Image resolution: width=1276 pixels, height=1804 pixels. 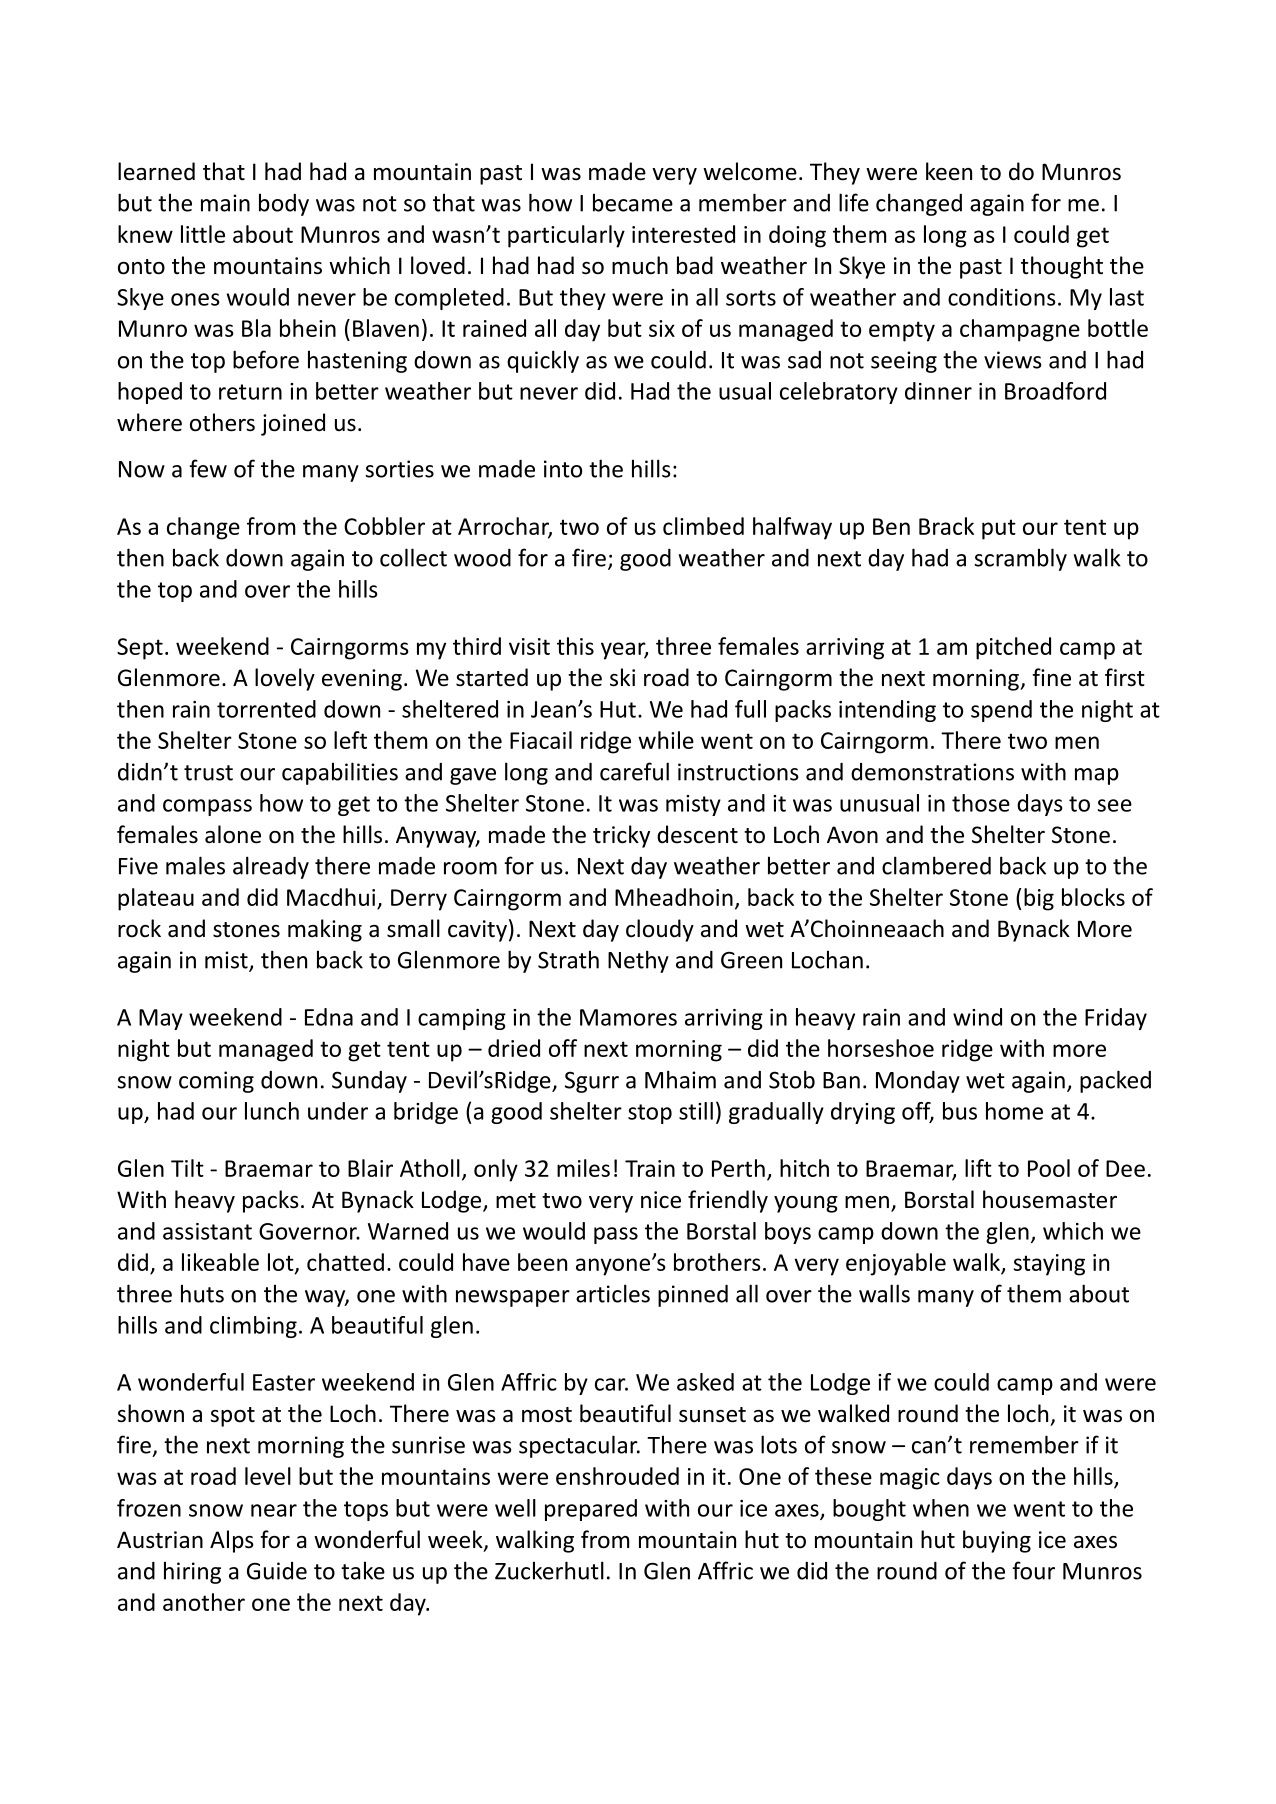 What do you see at coordinates (284, 204) in the image?
I see `body` at bounding box center [284, 204].
